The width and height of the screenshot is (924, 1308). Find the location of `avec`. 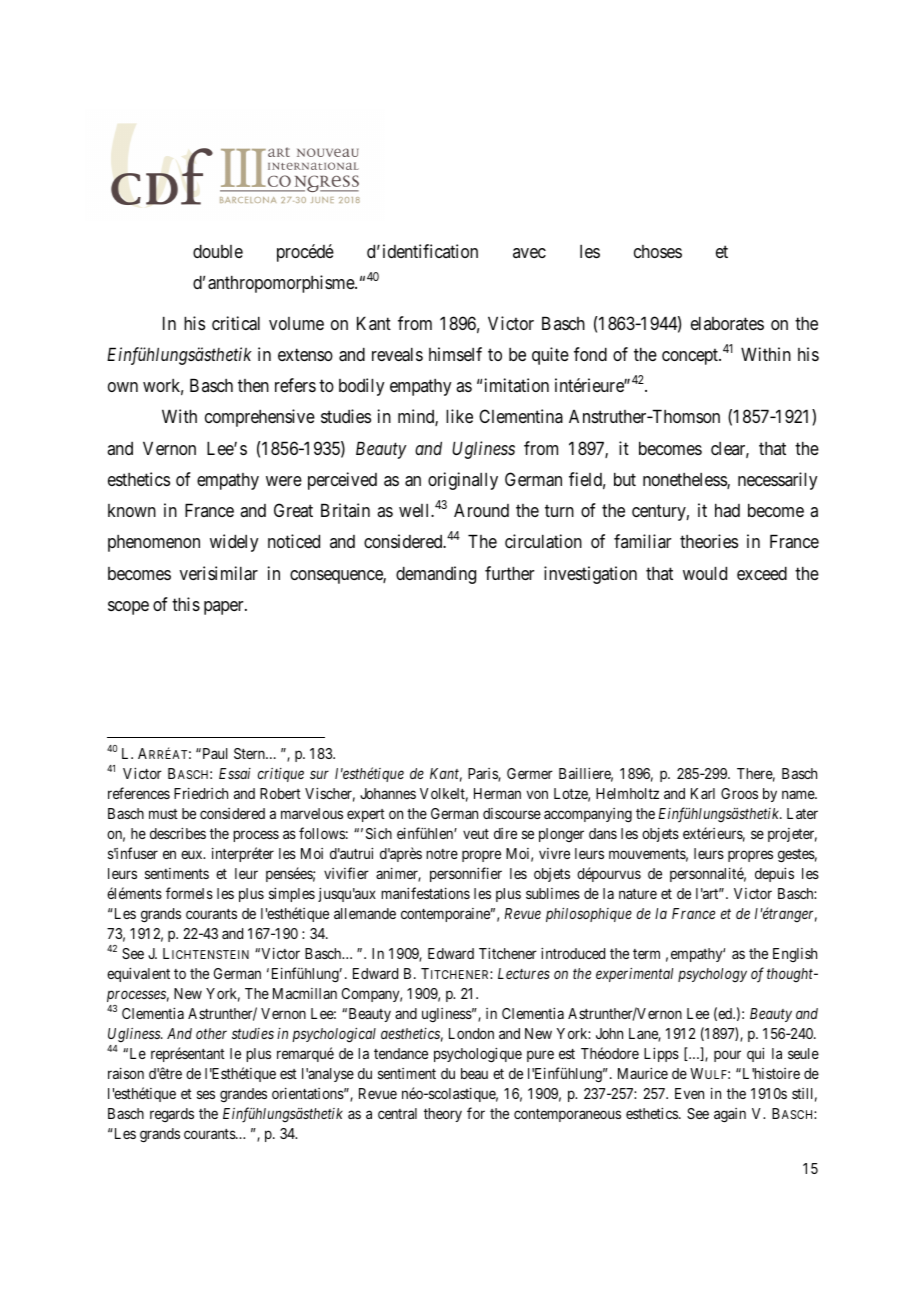

avec is located at coordinates (529, 253).
